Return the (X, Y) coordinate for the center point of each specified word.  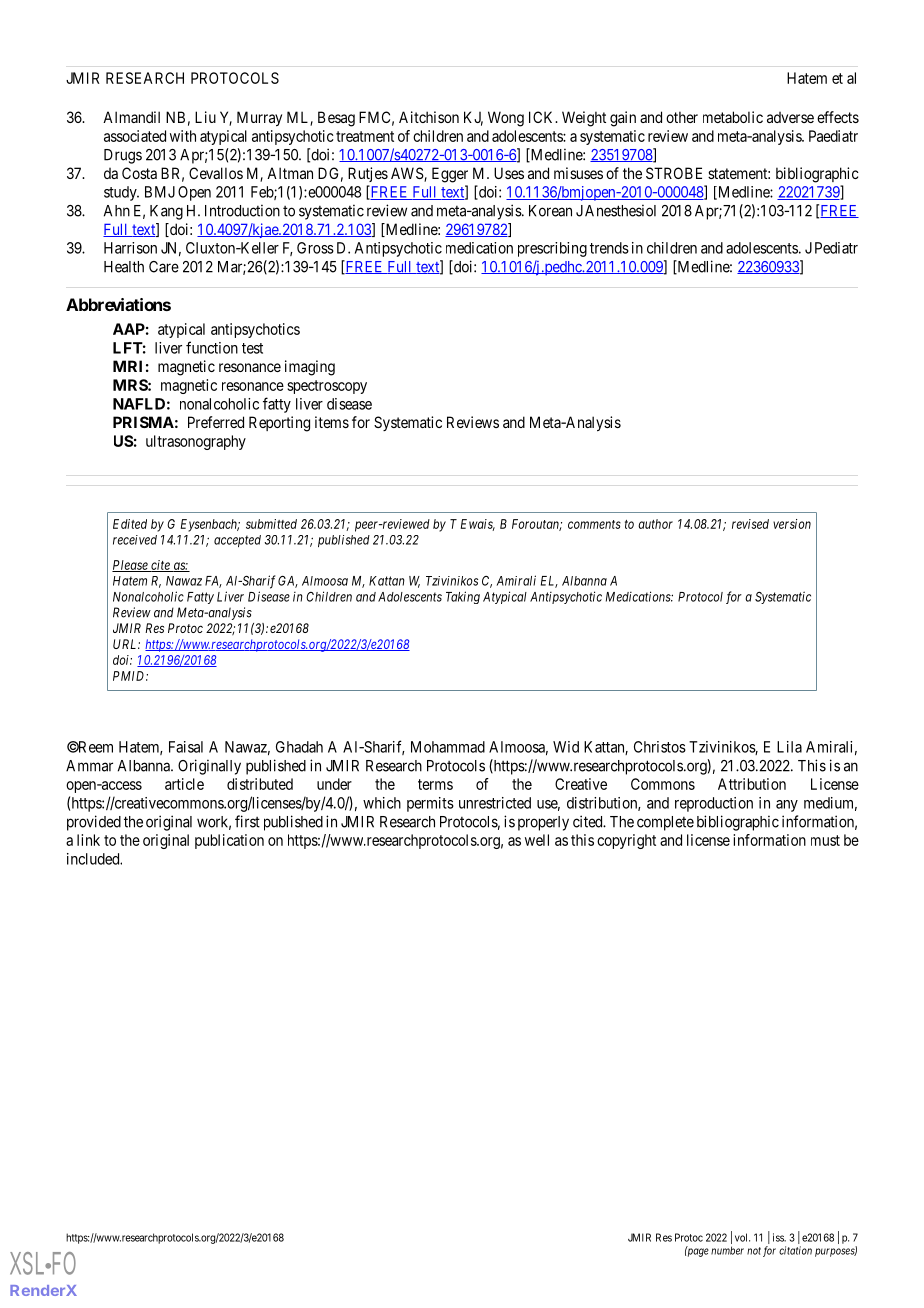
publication (229, 841)
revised (750, 524)
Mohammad (448, 747)
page (697, 1252)
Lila (789, 747)
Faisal (186, 747)
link (88, 840)
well (537, 840)
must (825, 840)
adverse (790, 117)
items (332, 422)
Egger (450, 175)
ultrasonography (196, 442)
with (183, 136)
